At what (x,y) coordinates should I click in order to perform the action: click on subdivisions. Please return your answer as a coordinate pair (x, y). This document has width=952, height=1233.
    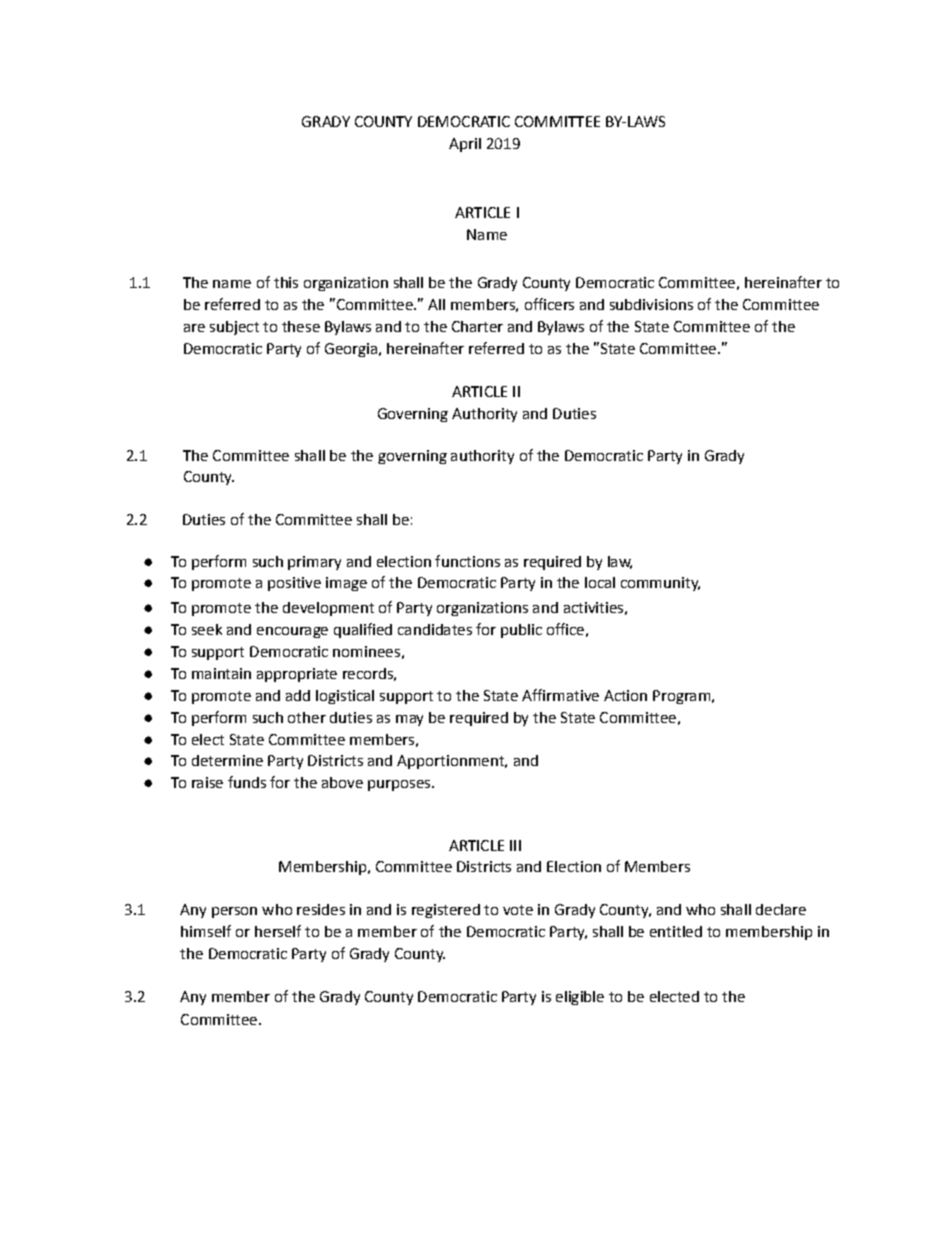
    Looking at the image, I should click on (651, 304).
